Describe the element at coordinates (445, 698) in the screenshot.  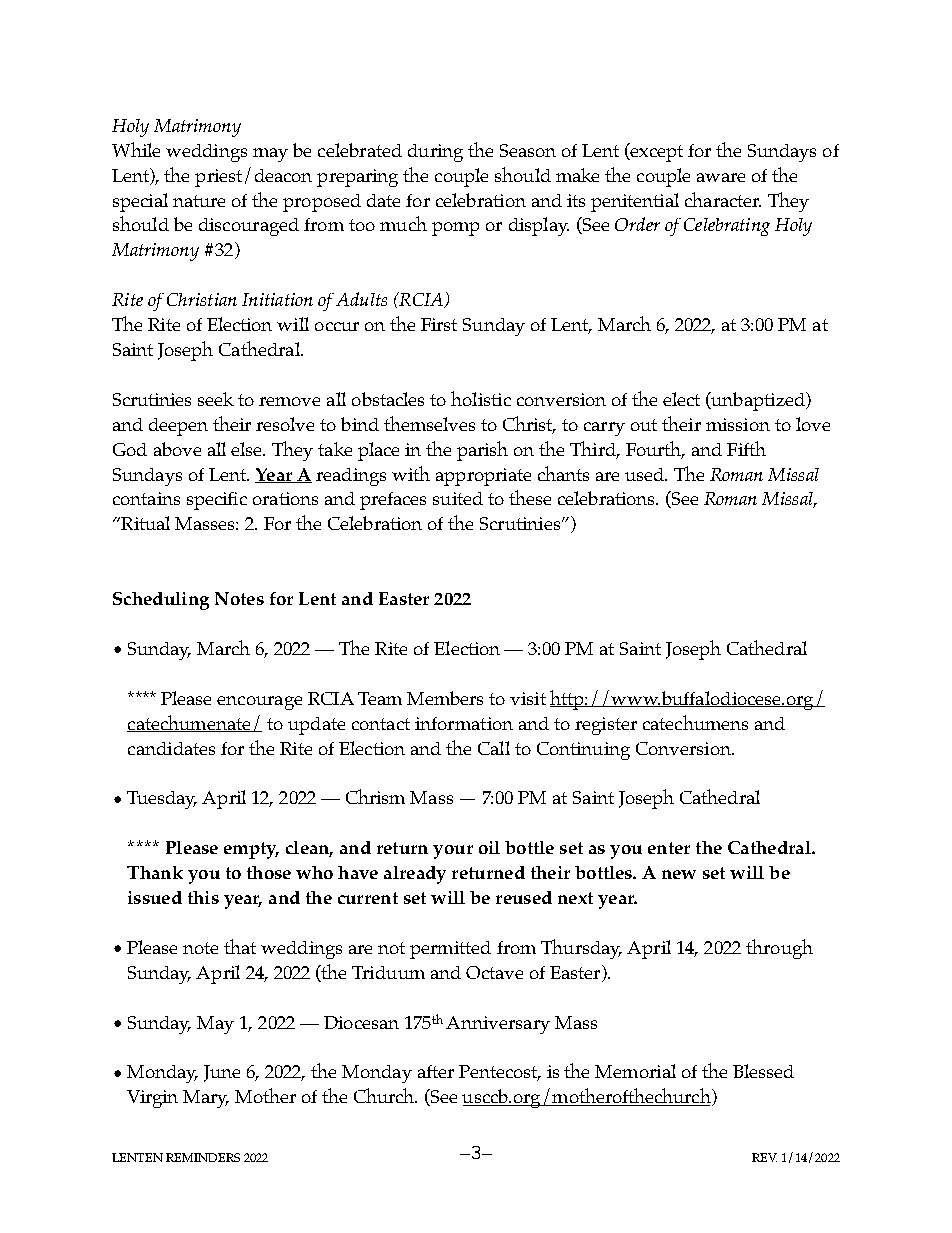
I see `Members` at that location.
